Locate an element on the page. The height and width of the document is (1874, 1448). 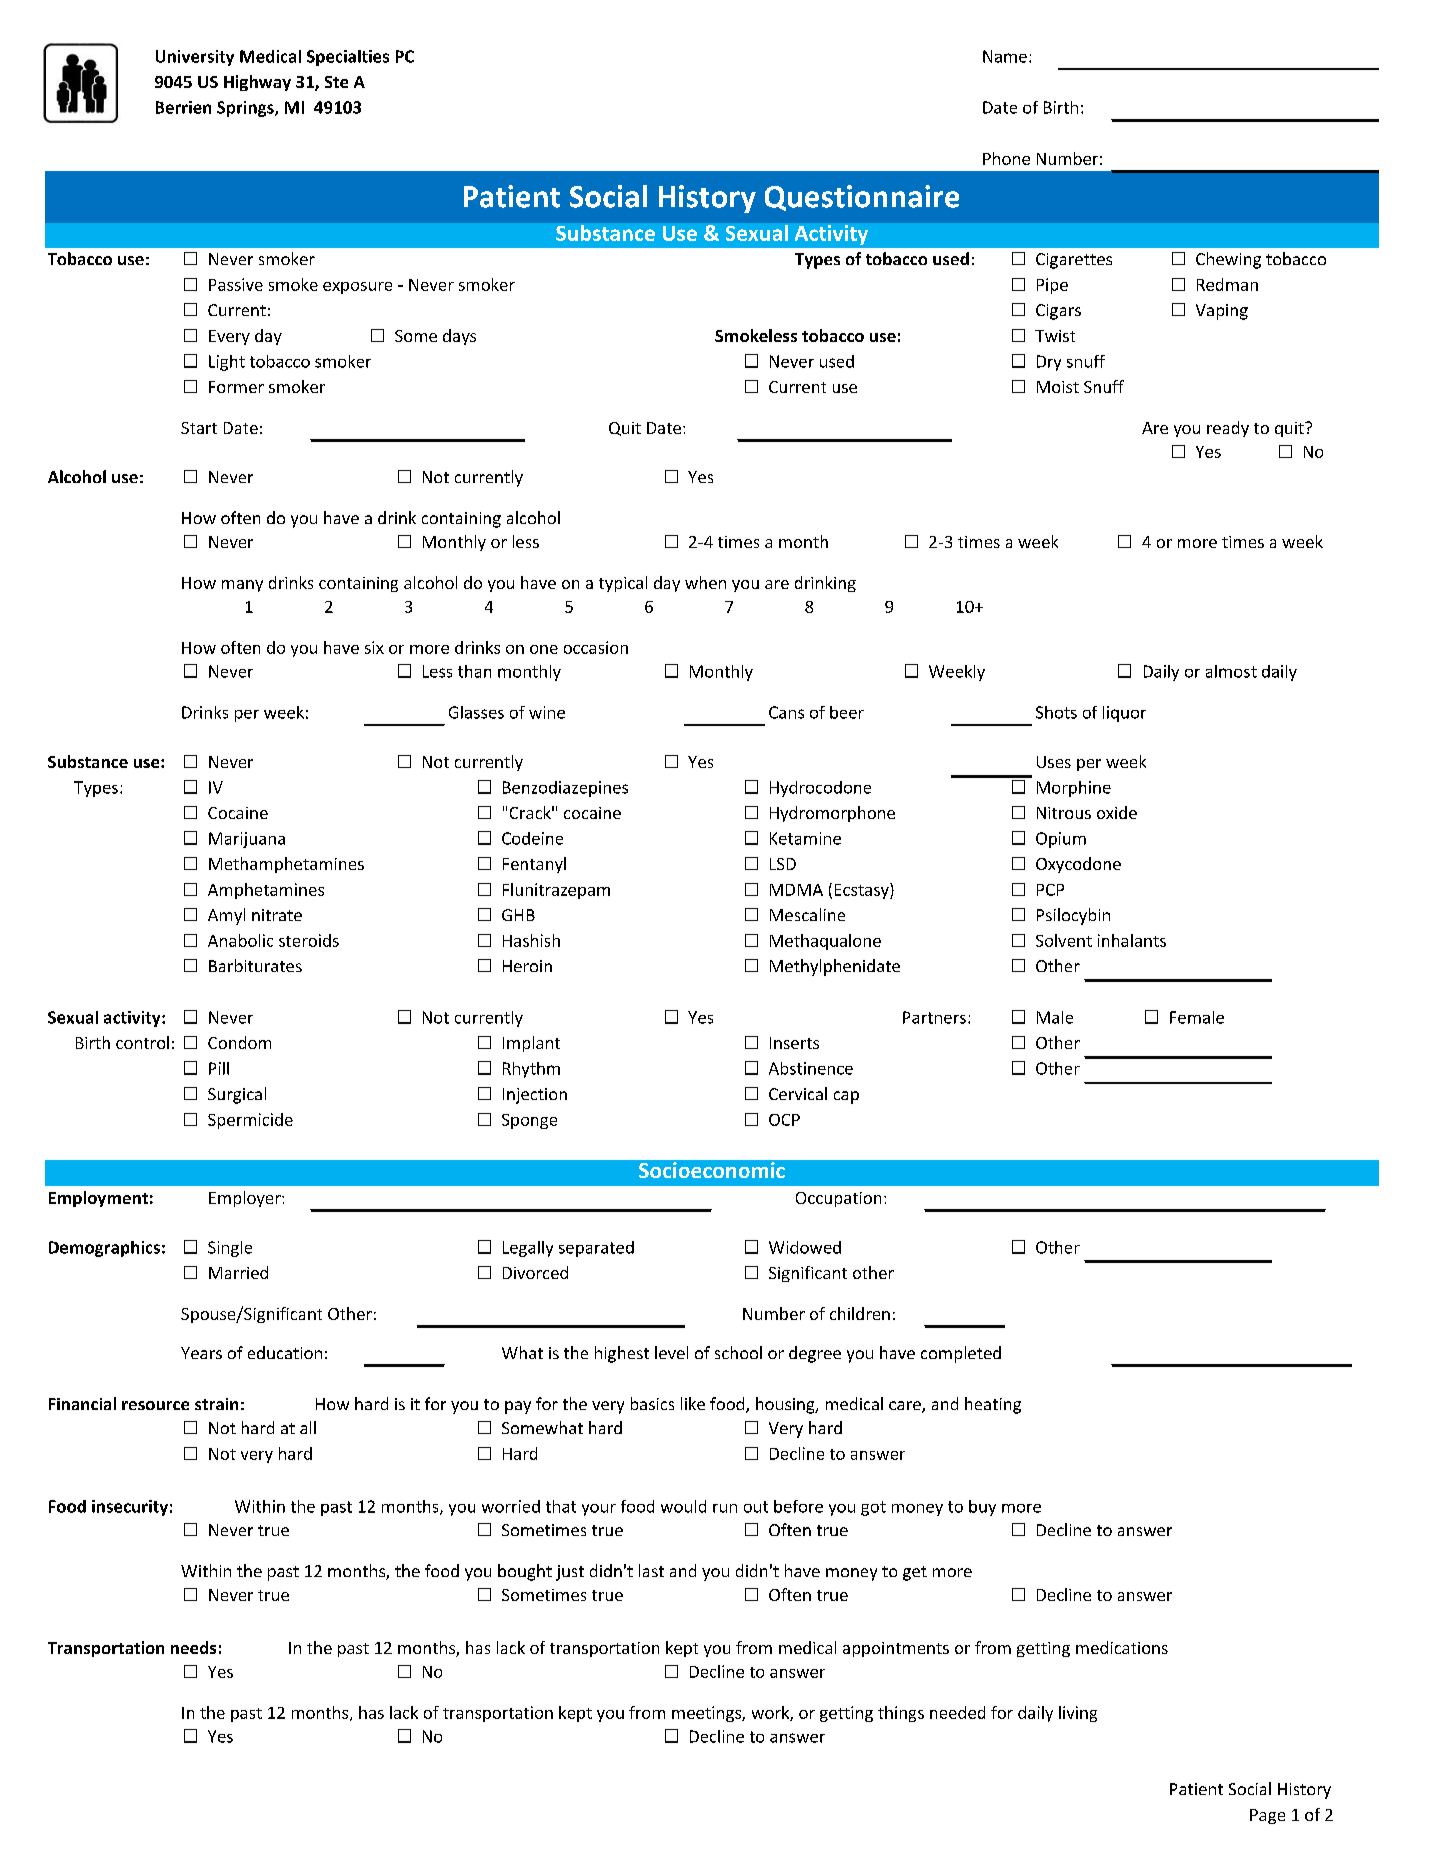
Questionnaire is located at coordinates (862, 198).
